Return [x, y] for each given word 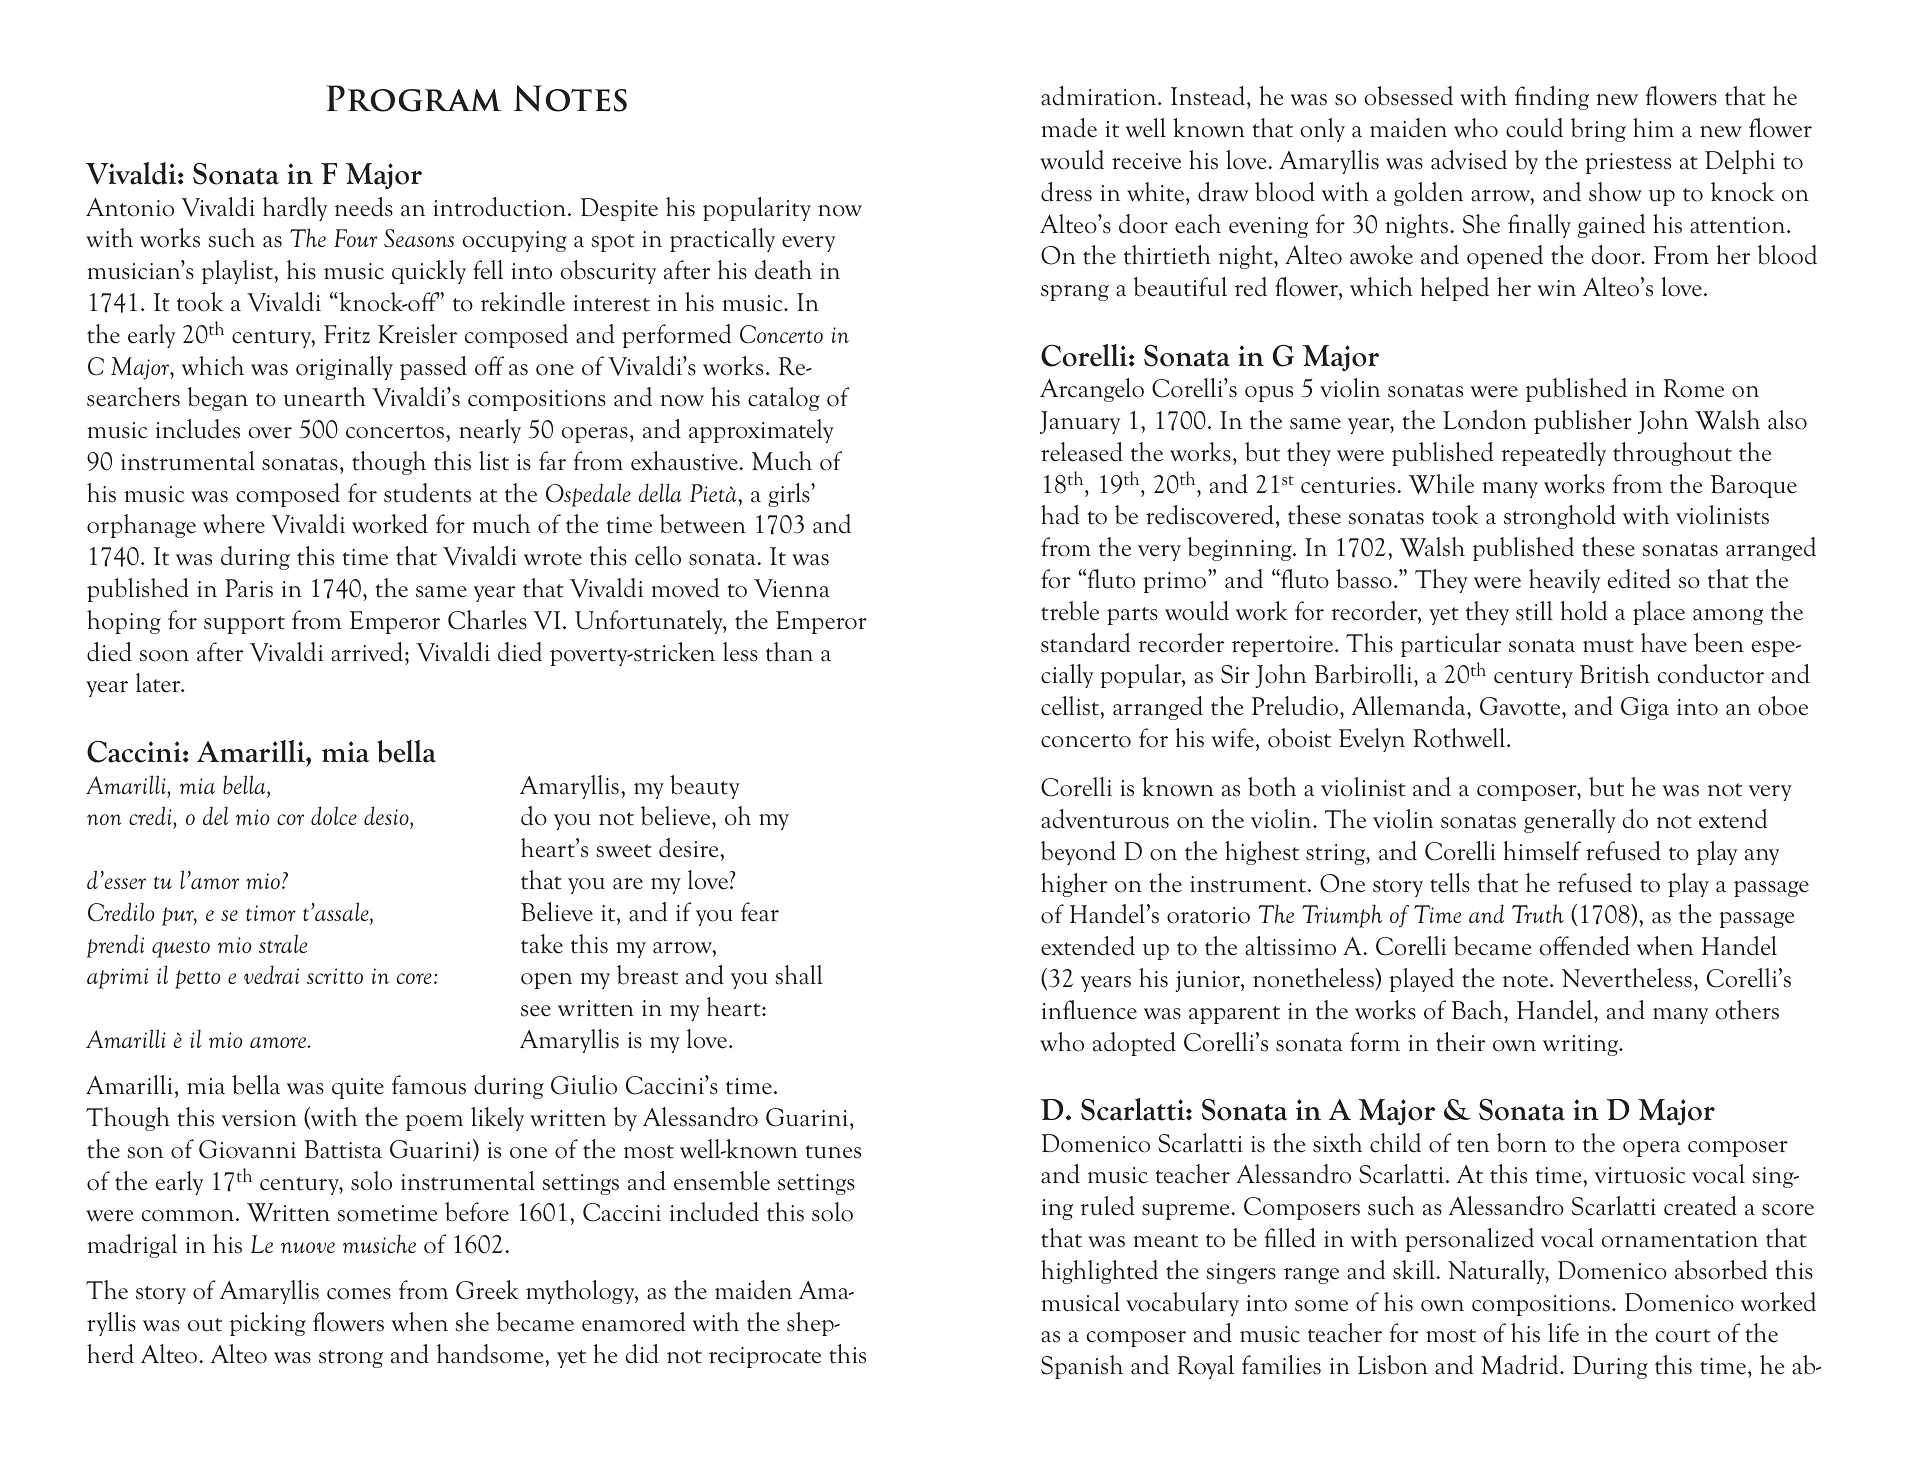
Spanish [1082, 1367]
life [1563, 1333]
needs [364, 207]
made [1069, 128]
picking [268, 1324]
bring [1598, 130]
